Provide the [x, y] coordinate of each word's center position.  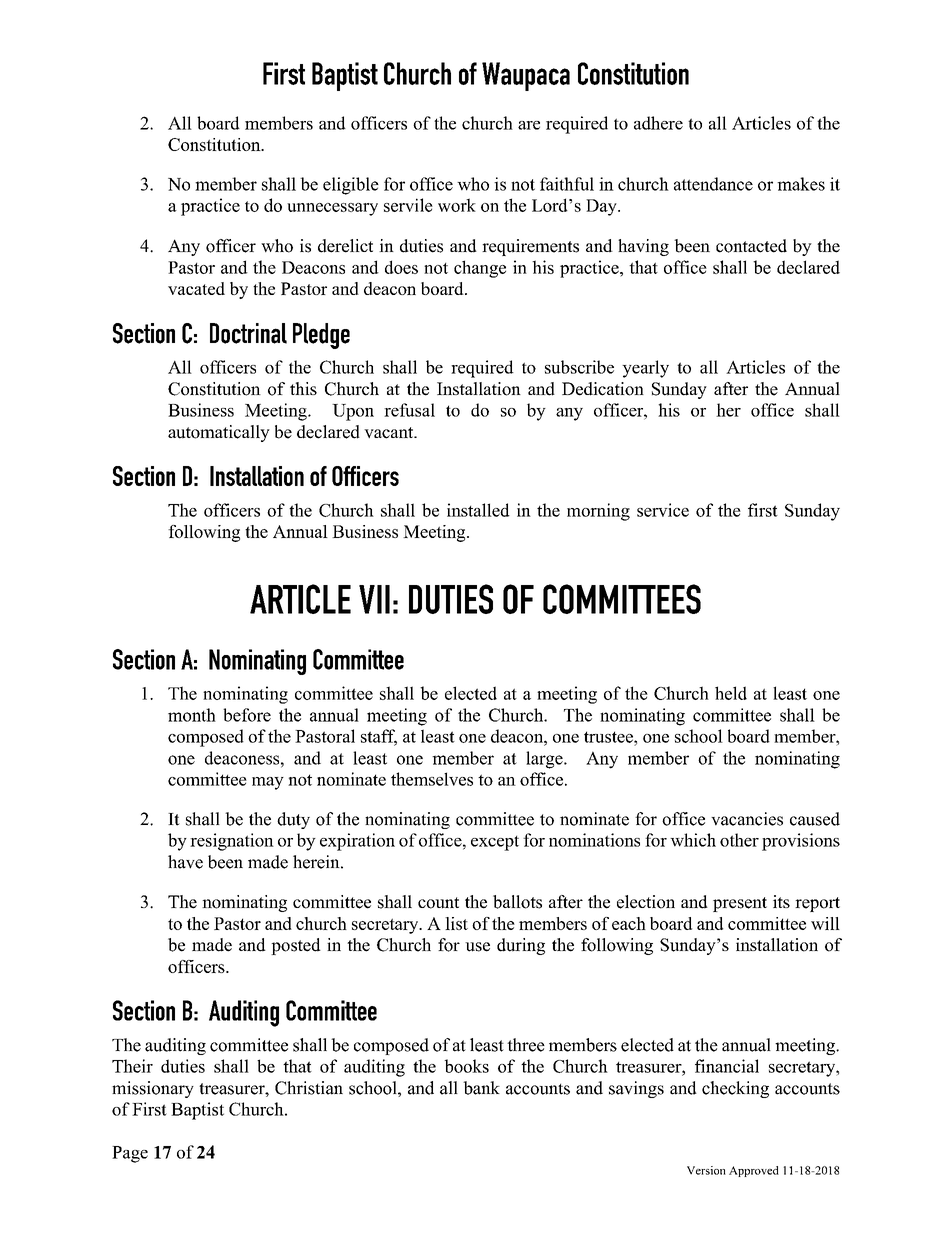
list [456, 923]
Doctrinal [248, 333]
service [663, 510]
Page [130, 1154]
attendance [713, 184]
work [457, 205]
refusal [409, 410]
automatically [219, 433]
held [731, 693]
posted [296, 946]
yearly [645, 369]
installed [478, 510]
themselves [432, 779]
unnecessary [332, 209]
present [740, 904]
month [192, 715]
